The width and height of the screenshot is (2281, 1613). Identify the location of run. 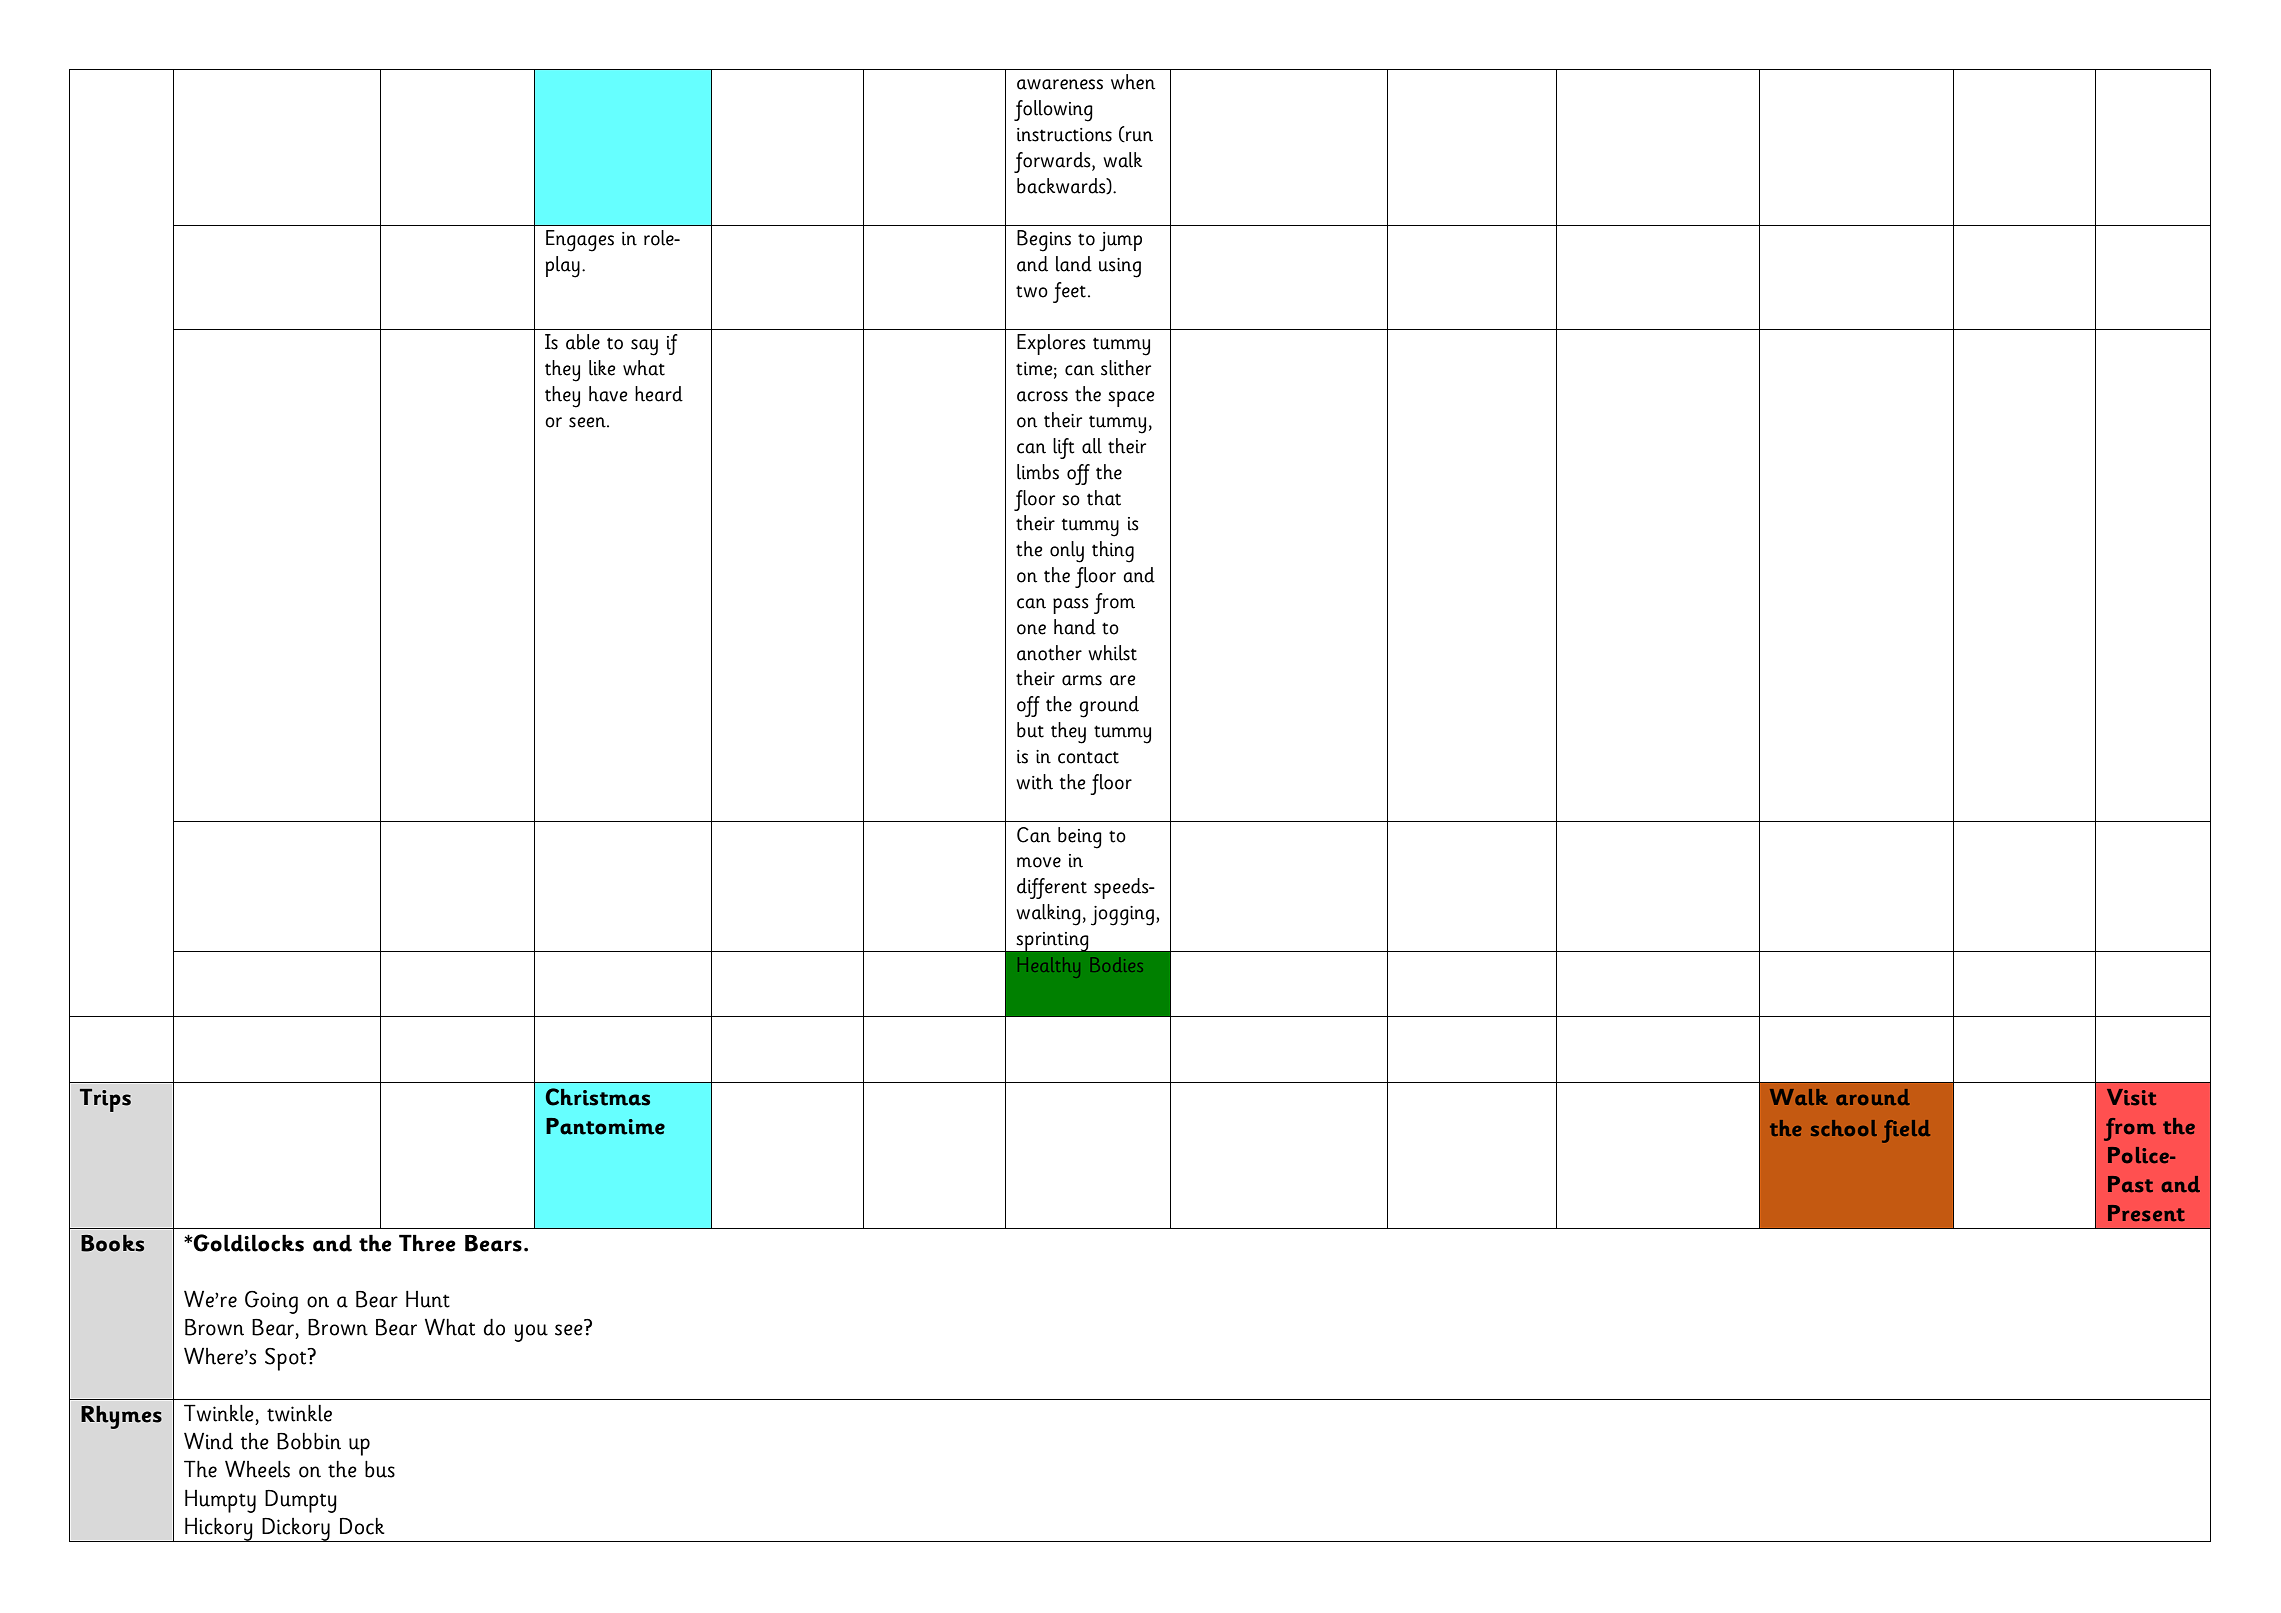
(1138, 136).
